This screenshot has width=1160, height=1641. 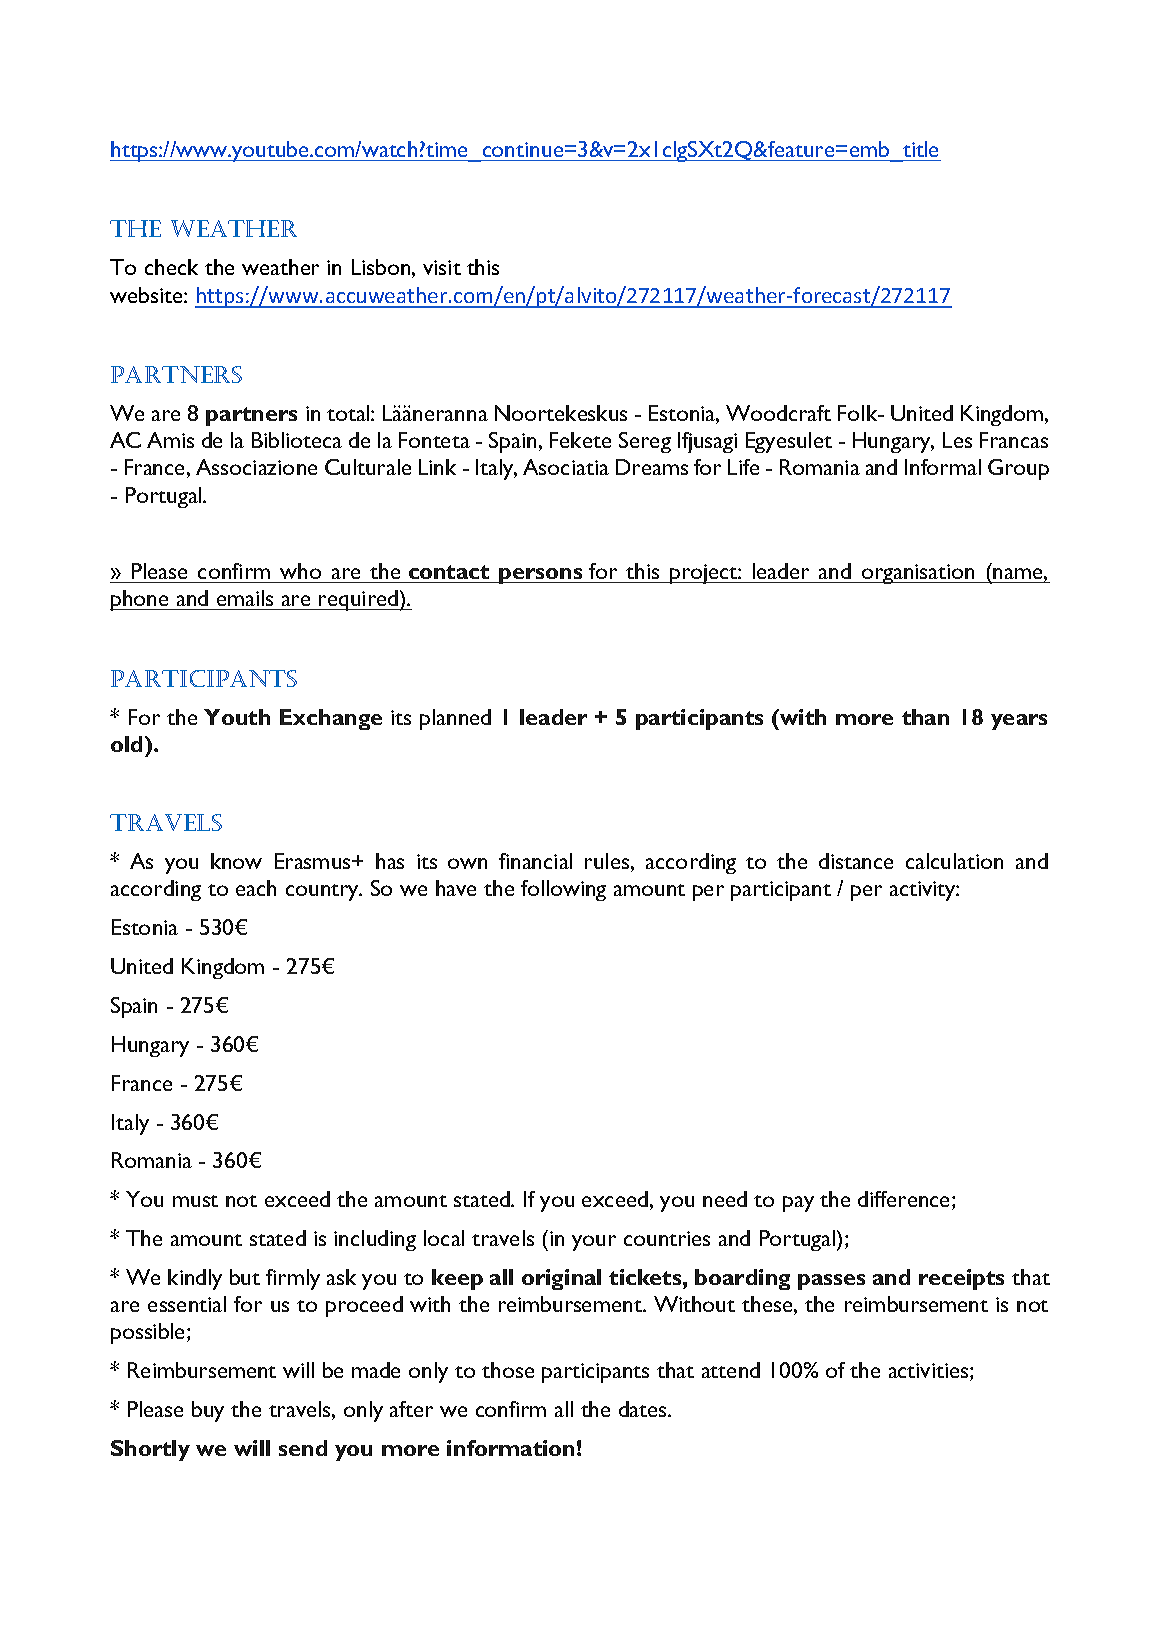 I want to click on Woodcraft, so click(x=778, y=413).
